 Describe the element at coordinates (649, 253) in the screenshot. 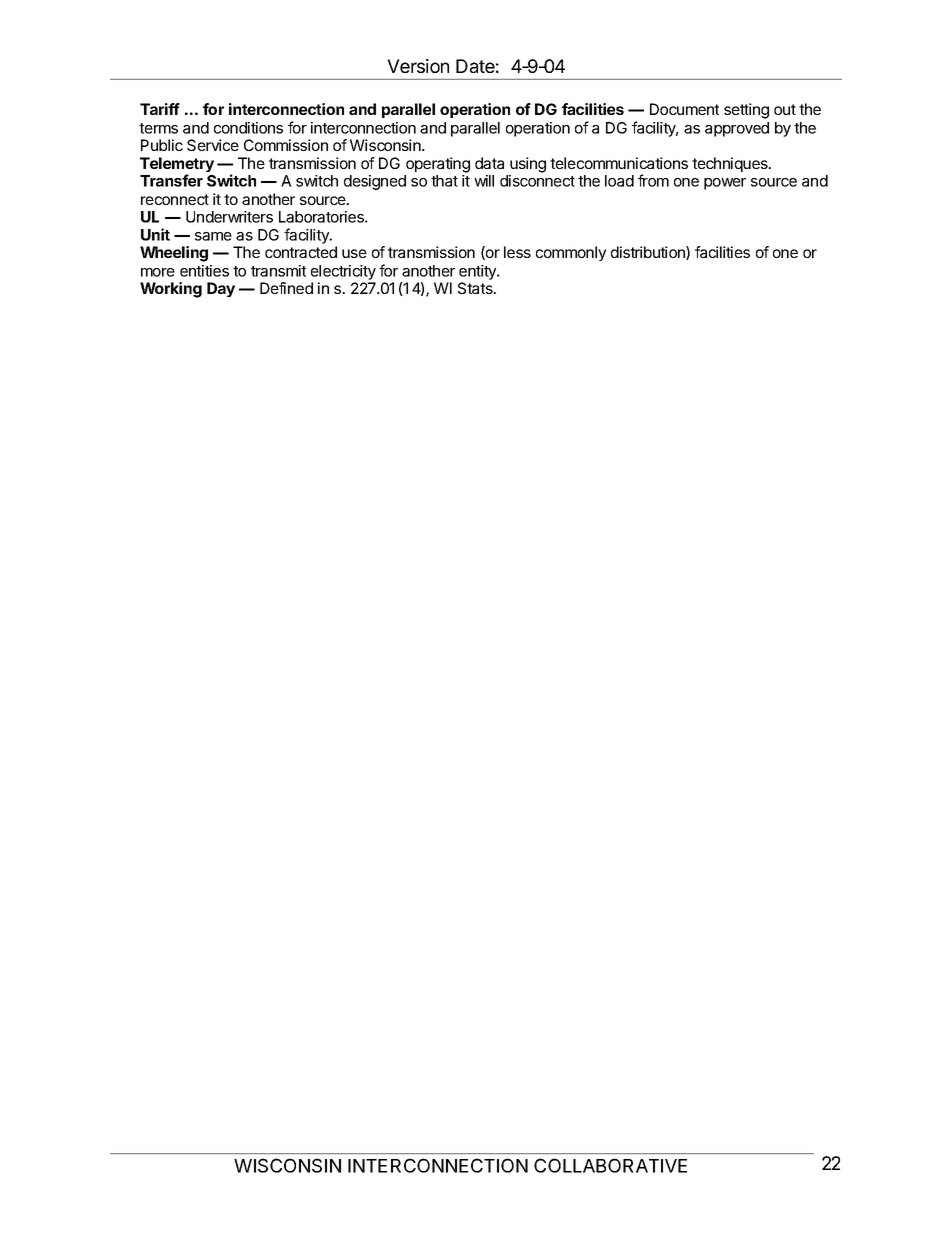

I see `distribution` at that location.
